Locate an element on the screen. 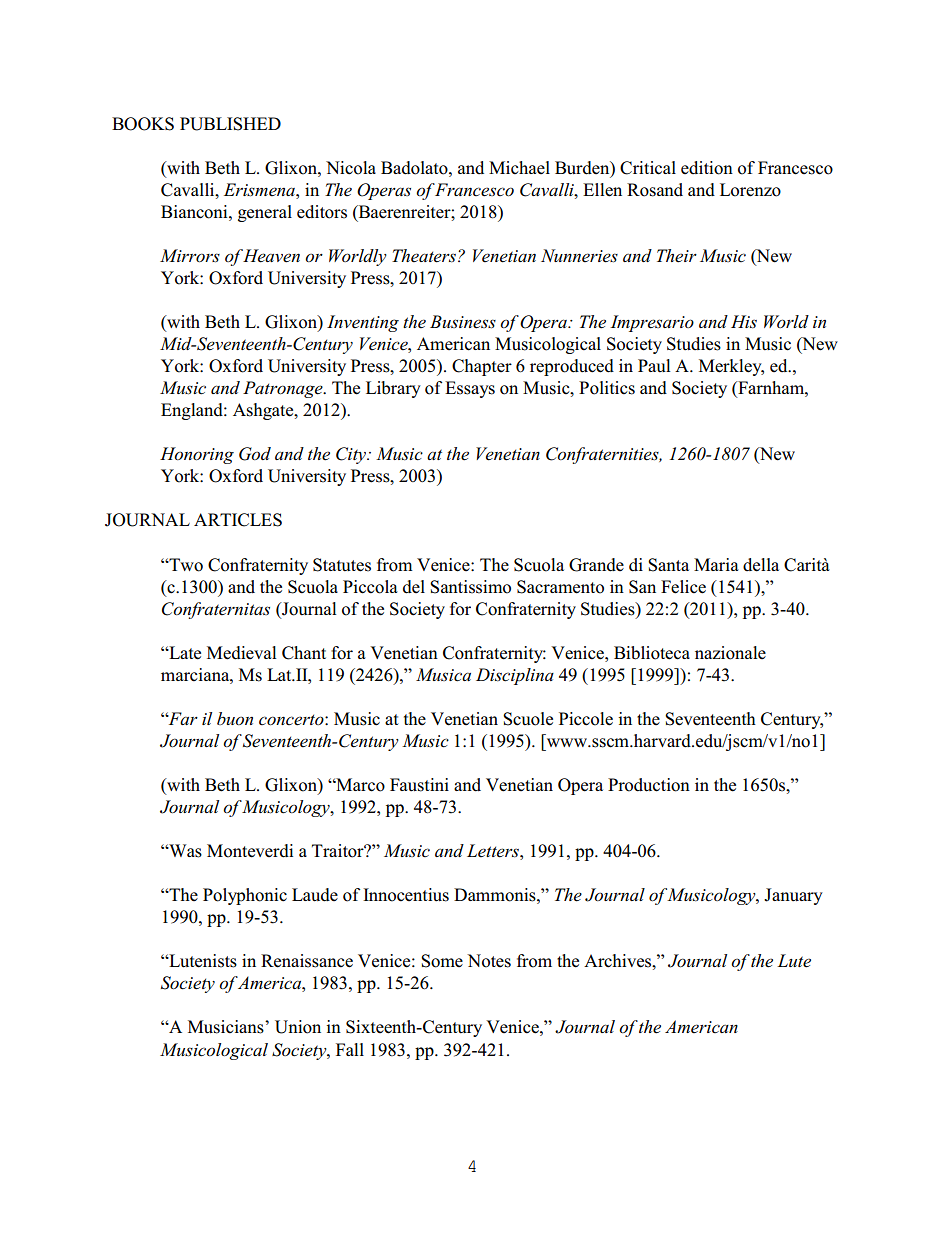 The height and width of the screenshot is (1233, 952). PUBLISHED is located at coordinates (230, 124).
